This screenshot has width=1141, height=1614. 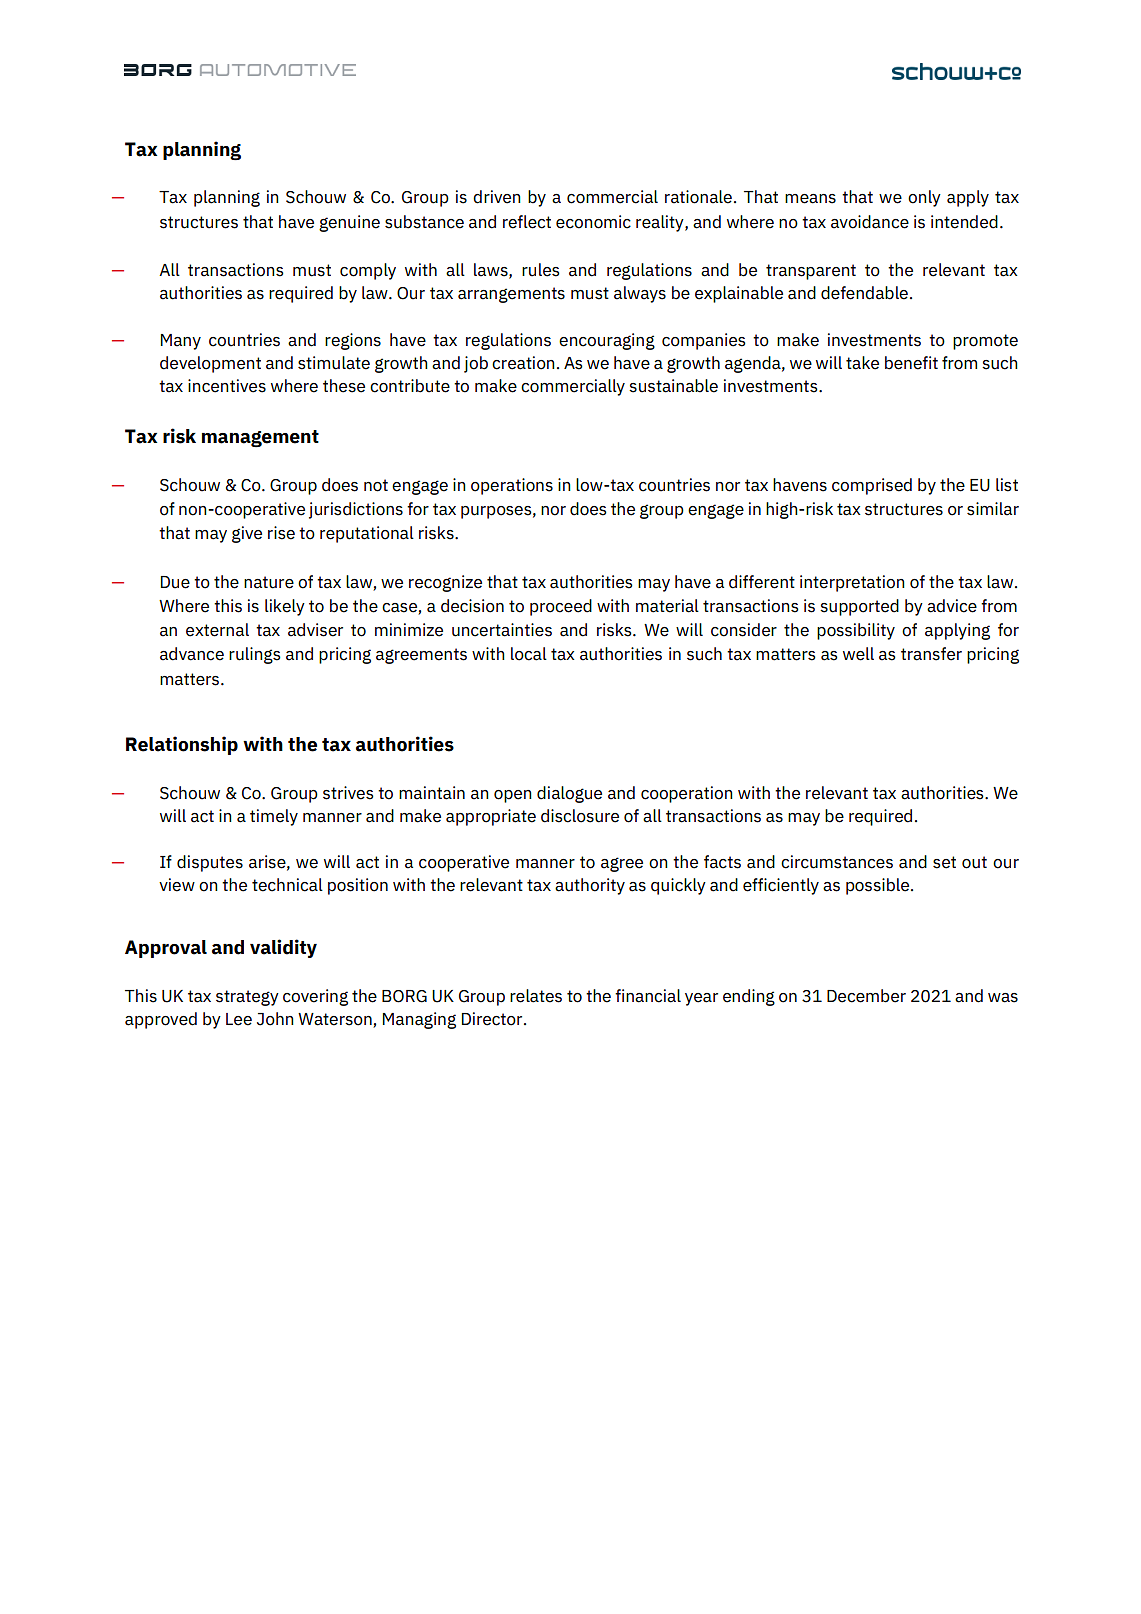 I want to click on proceed, so click(x=561, y=607).
